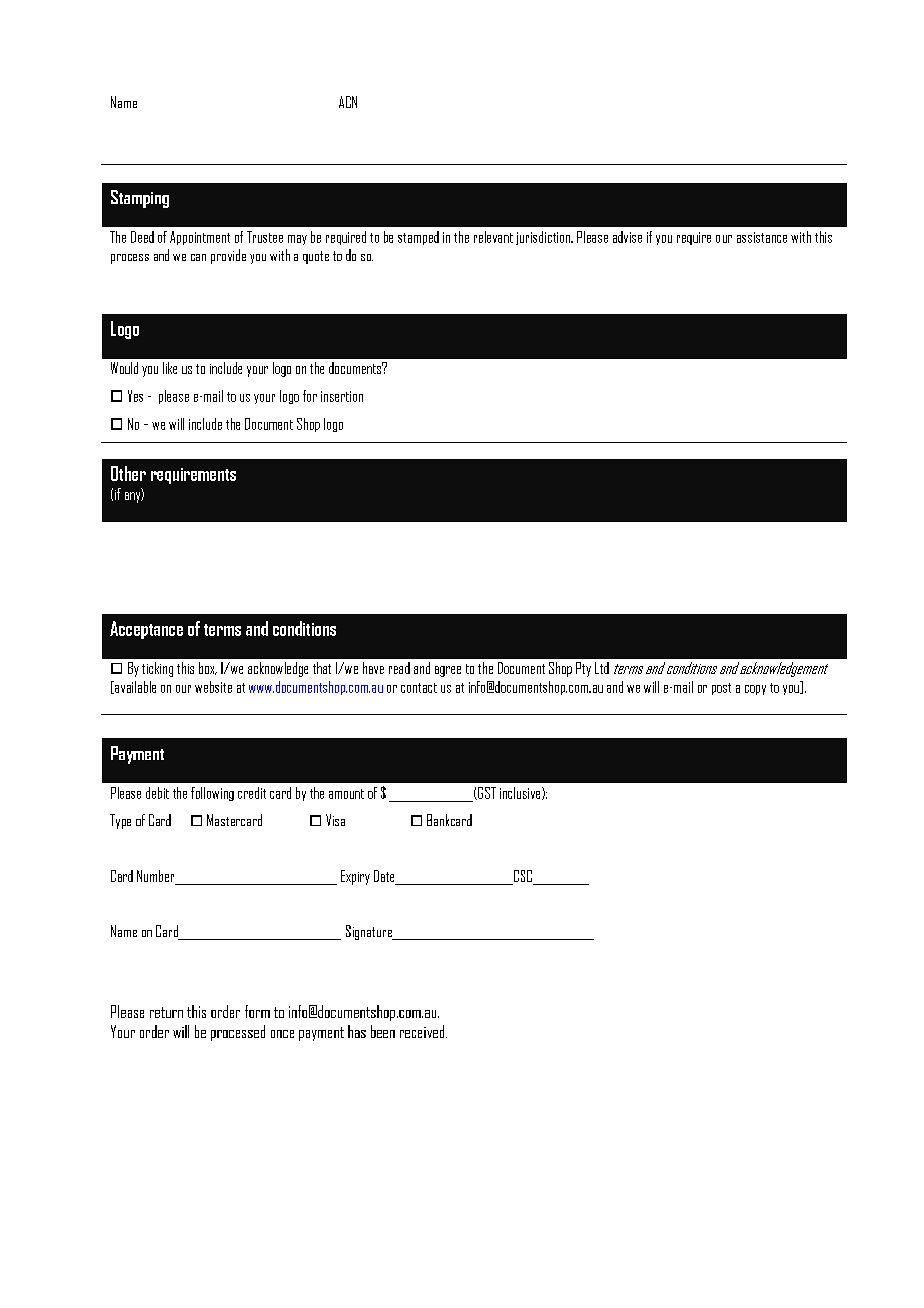  What do you see at coordinates (348, 102) in the screenshot?
I see `ACN` at bounding box center [348, 102].
